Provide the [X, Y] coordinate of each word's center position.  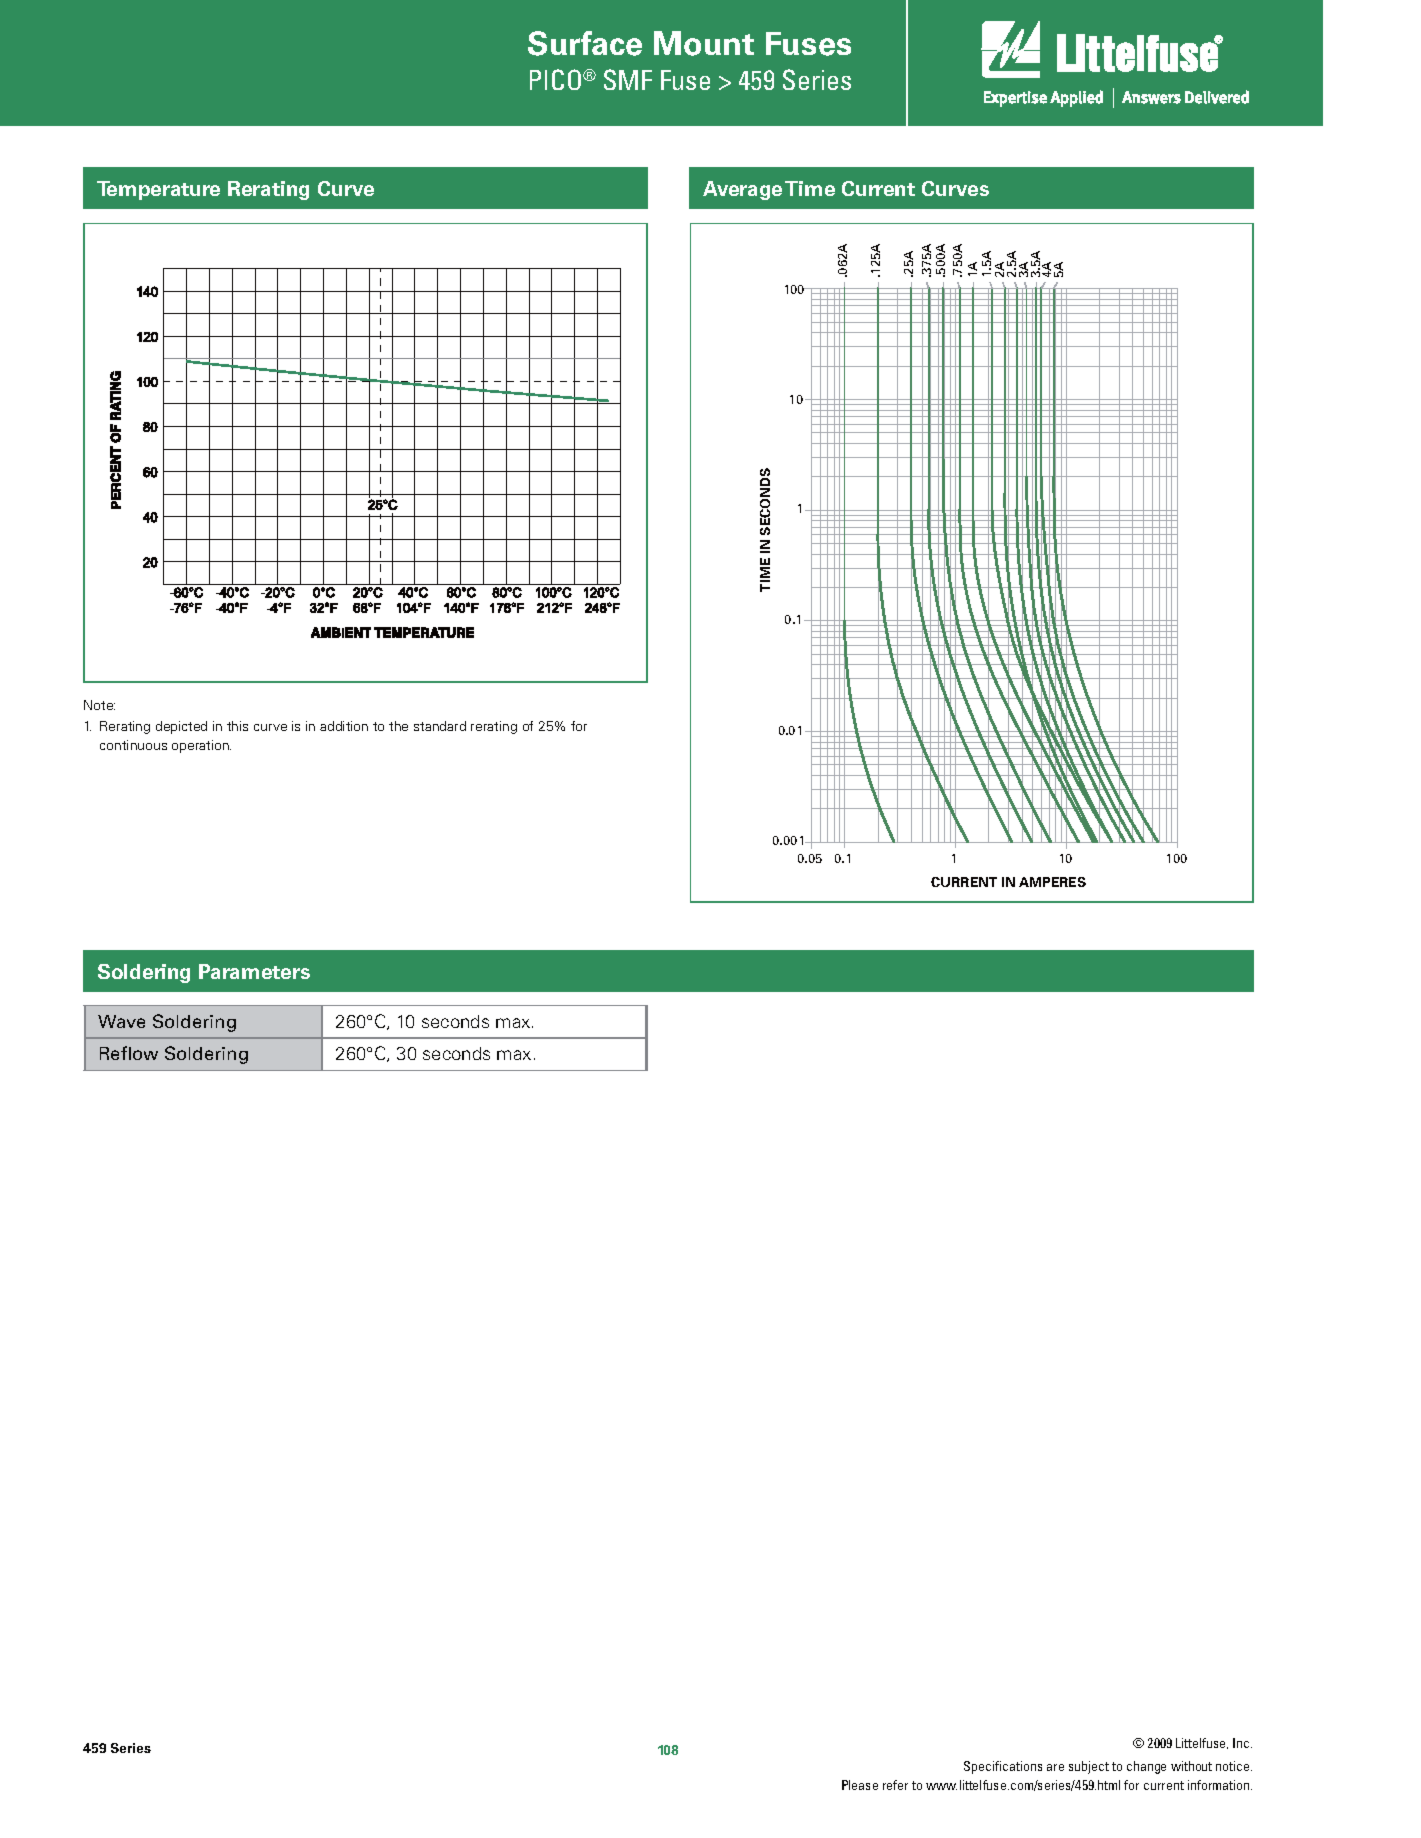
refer [895, 1785]
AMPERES [1052, 882]
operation [201, 746]
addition [344, 726]
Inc [1242, 1743]
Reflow [129, 1053]
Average [742, 190]
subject [1089, 1767]
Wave [121, 1021]
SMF [628, 79]
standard [440, 726]
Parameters [254, 971]
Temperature [158, 190]
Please [860, 1785]
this [237, 726]
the [398, 726]
